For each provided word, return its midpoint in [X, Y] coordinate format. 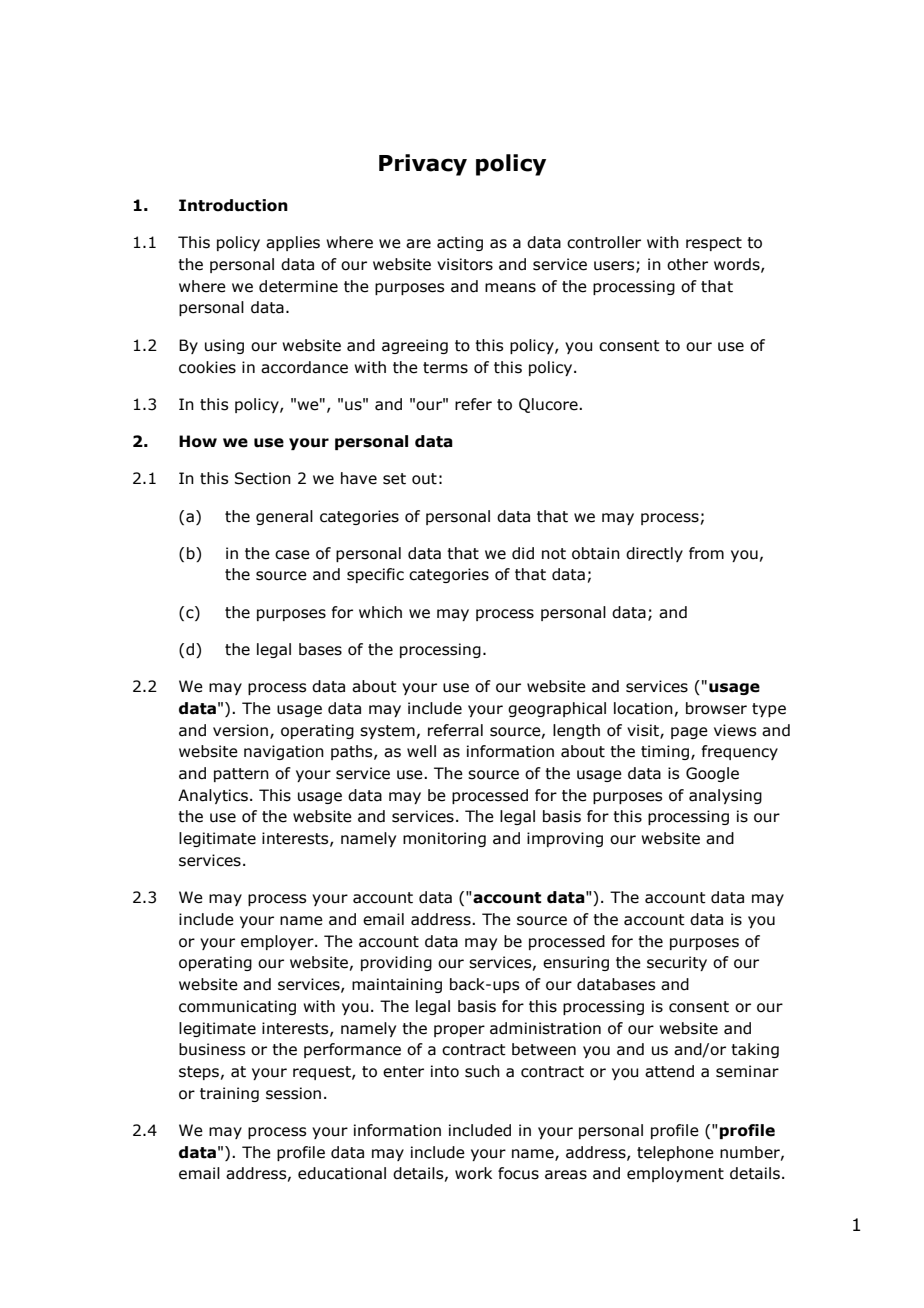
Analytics [213, 796]
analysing [725, 796]
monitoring [444, 839]
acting [460, 243]
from [706, 553]
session [293, 1093]
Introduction [233, 205]
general [284, 517]
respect [714, 244]
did [523, 553]
